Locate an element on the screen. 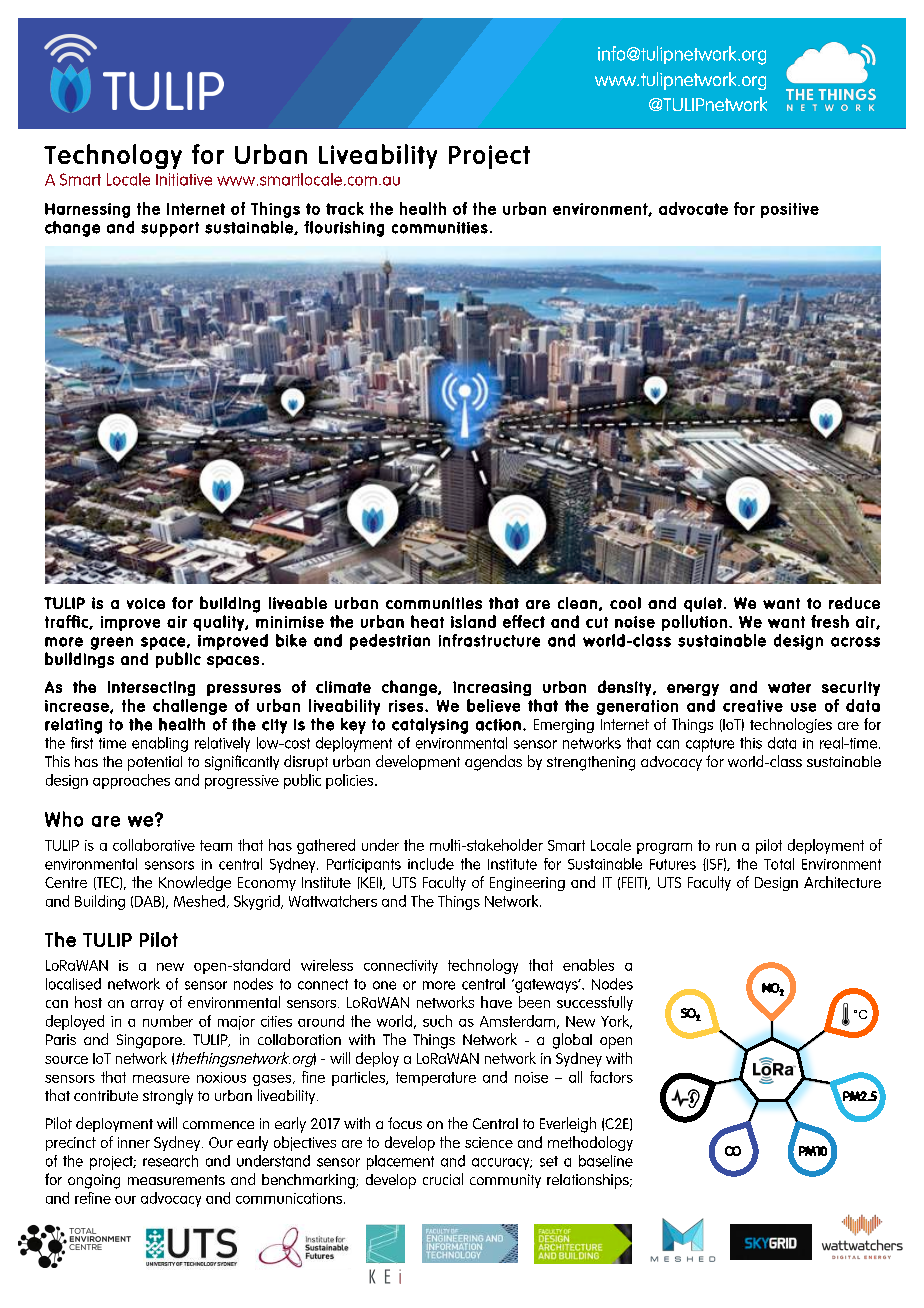 The width and height of the screenshot is (924, 1308). research is located at coordinates (170, 1161).
